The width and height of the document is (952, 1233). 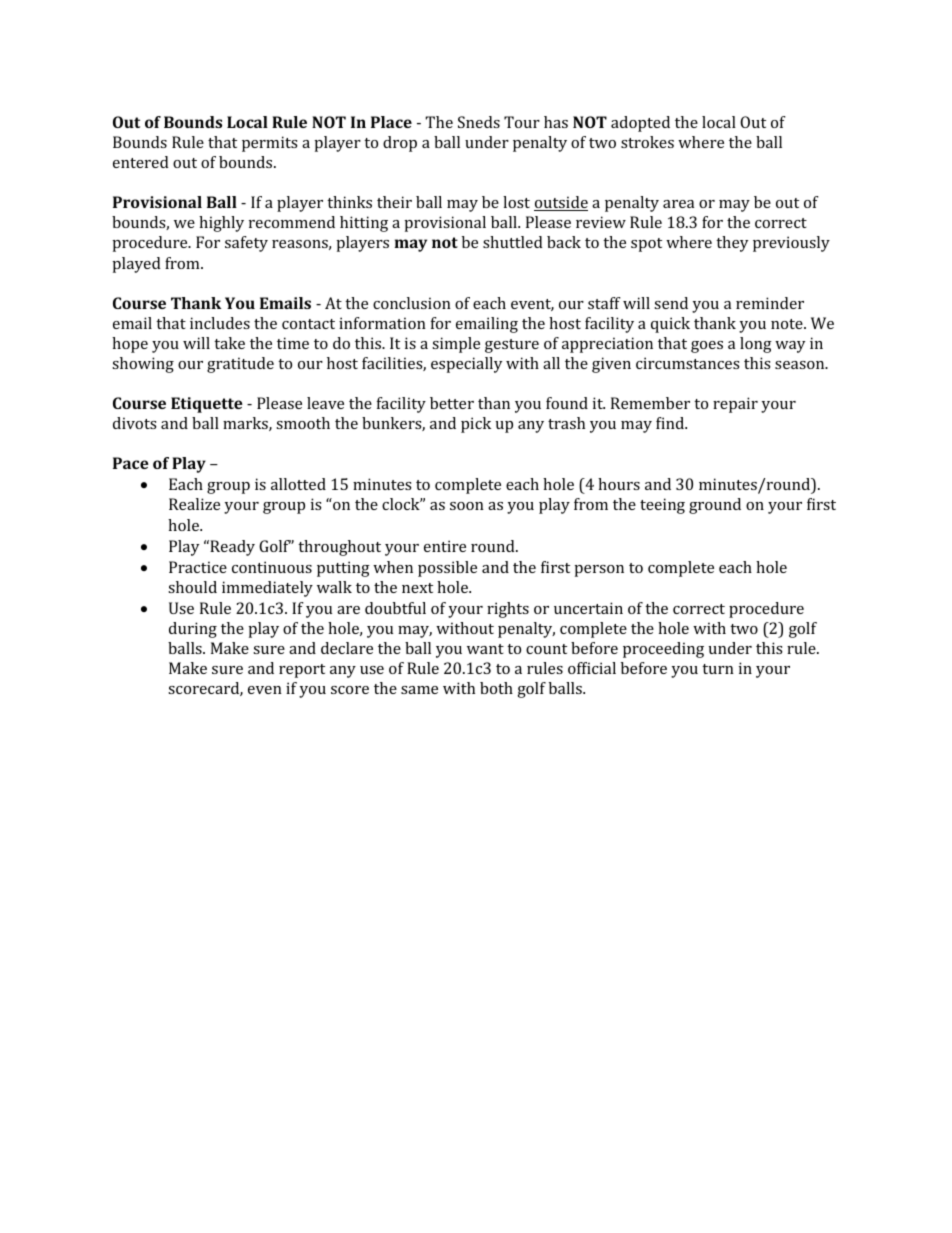 I want to click on turn, so click(x=718, y=669).
